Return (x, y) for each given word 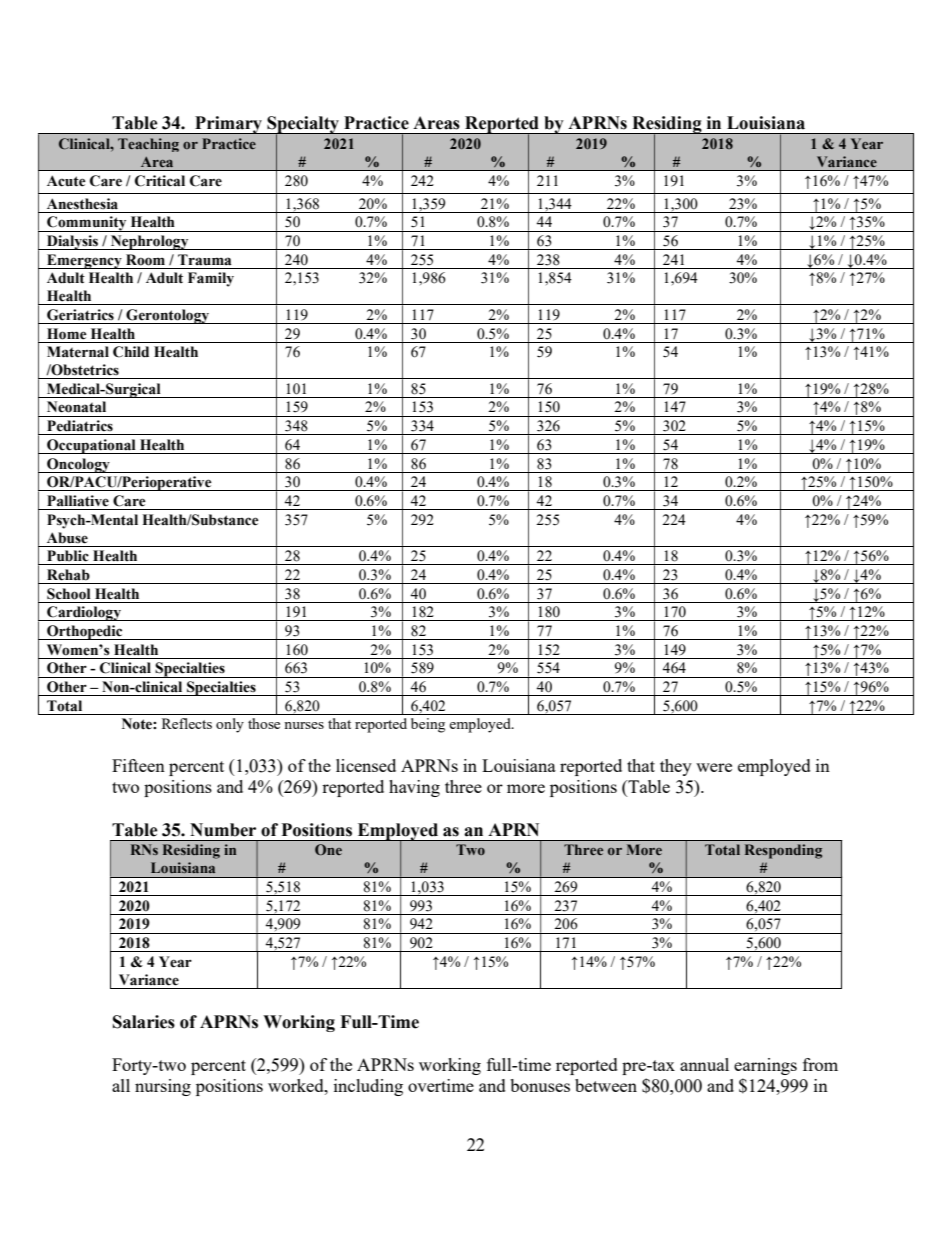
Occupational (91, 446)
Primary (229, 125)
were (714, 767)
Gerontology (168, 316)
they (676, 767)
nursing (163, 1087)
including (368, 1087)
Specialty (303, 126)
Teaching (148, 145)
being (428, 725)
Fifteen (138, 765)
